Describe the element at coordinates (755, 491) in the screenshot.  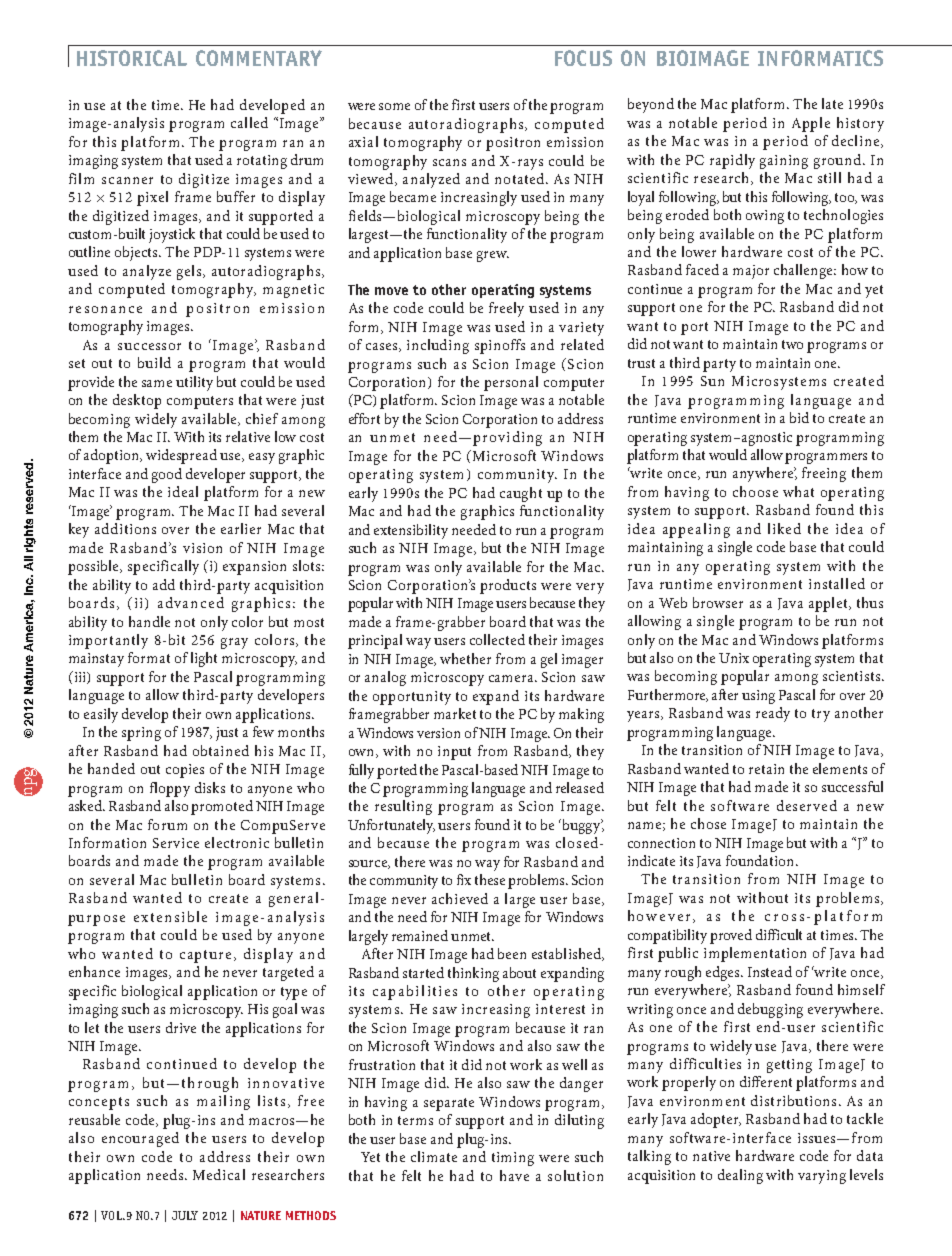
I see `choose` at that location.
